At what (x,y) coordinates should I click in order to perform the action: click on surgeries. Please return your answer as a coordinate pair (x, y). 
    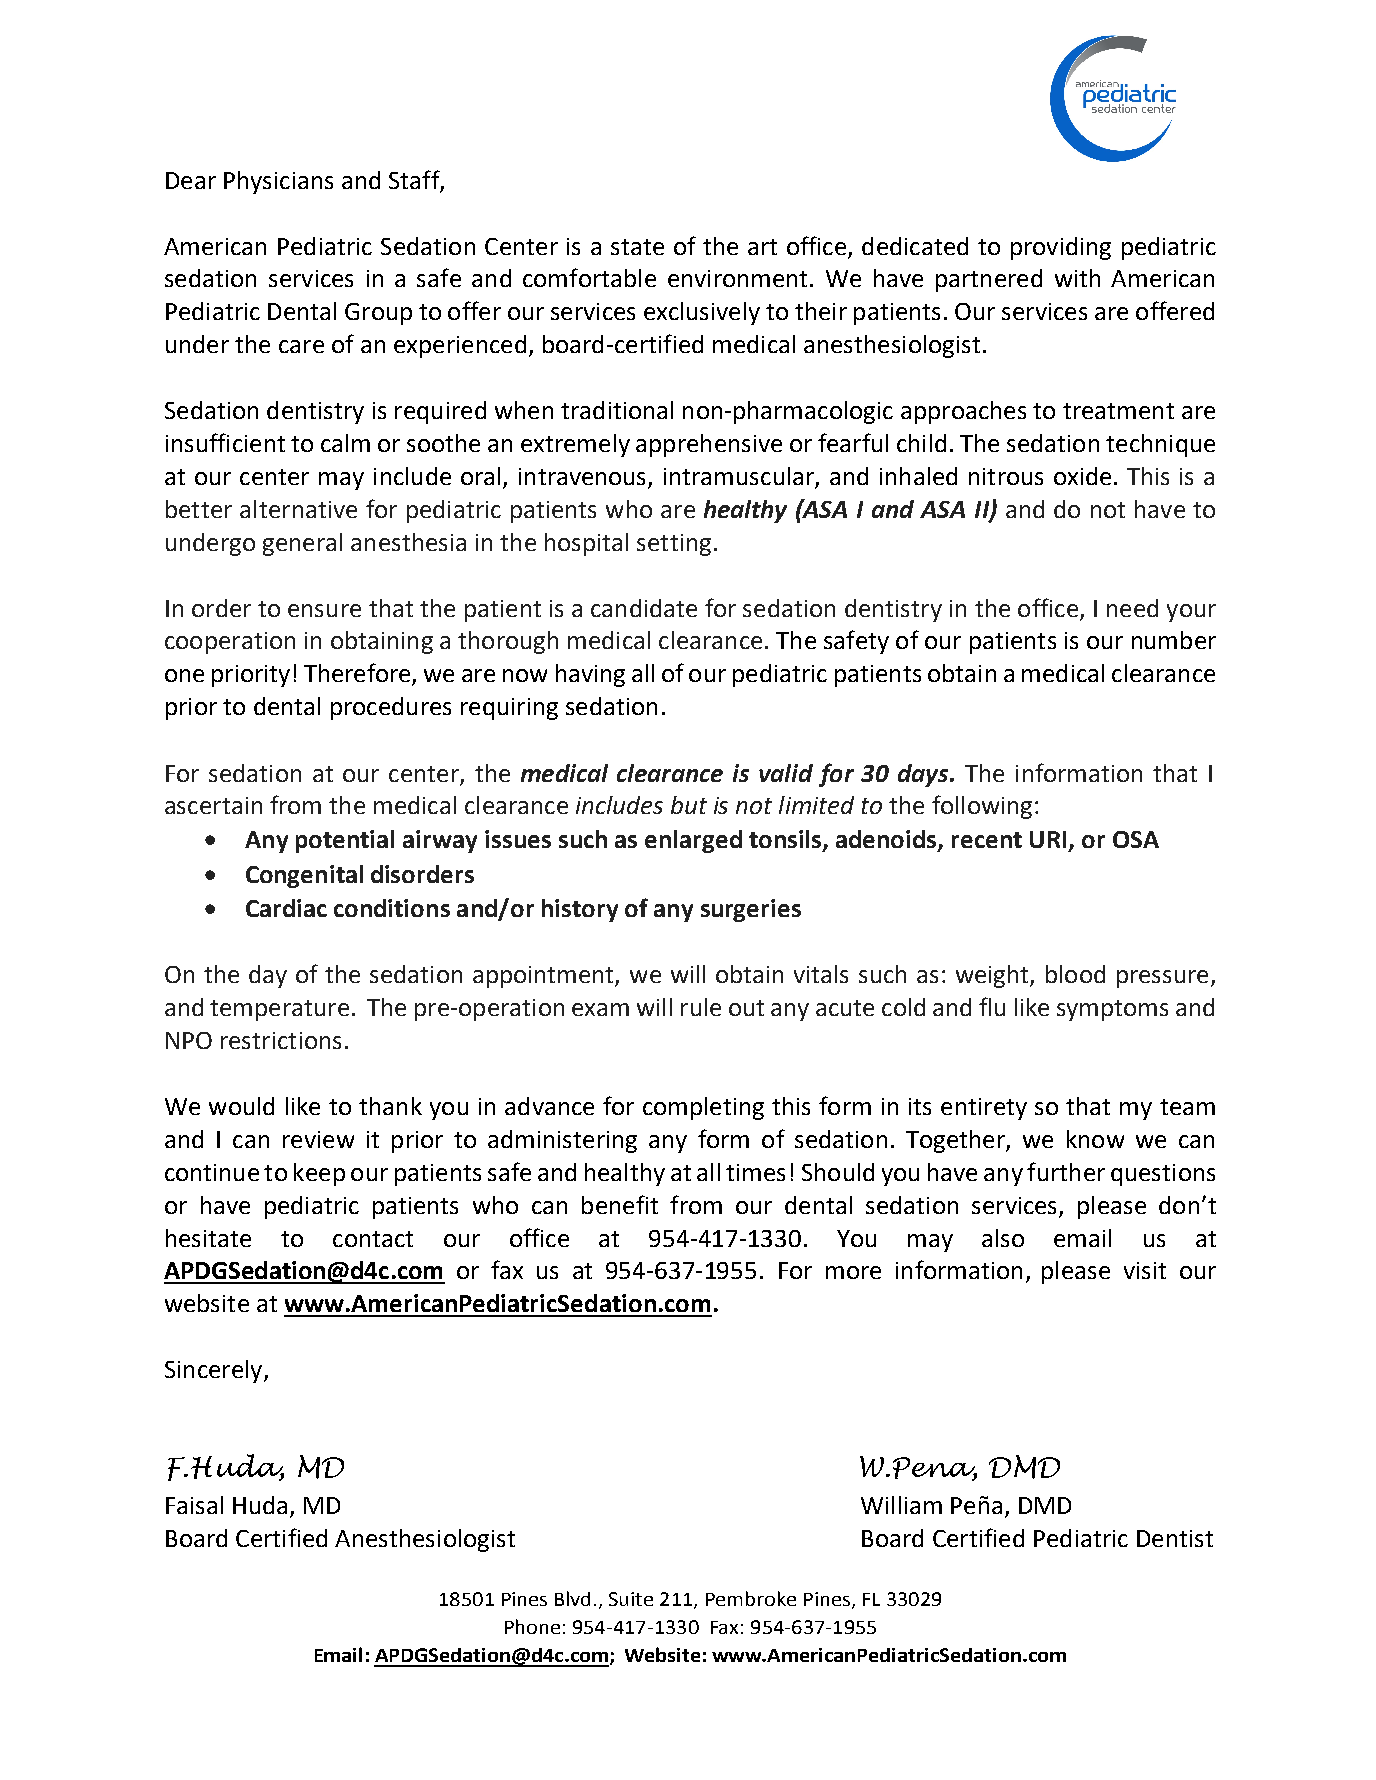
    Looking at the image, I should click on (751, 910).
